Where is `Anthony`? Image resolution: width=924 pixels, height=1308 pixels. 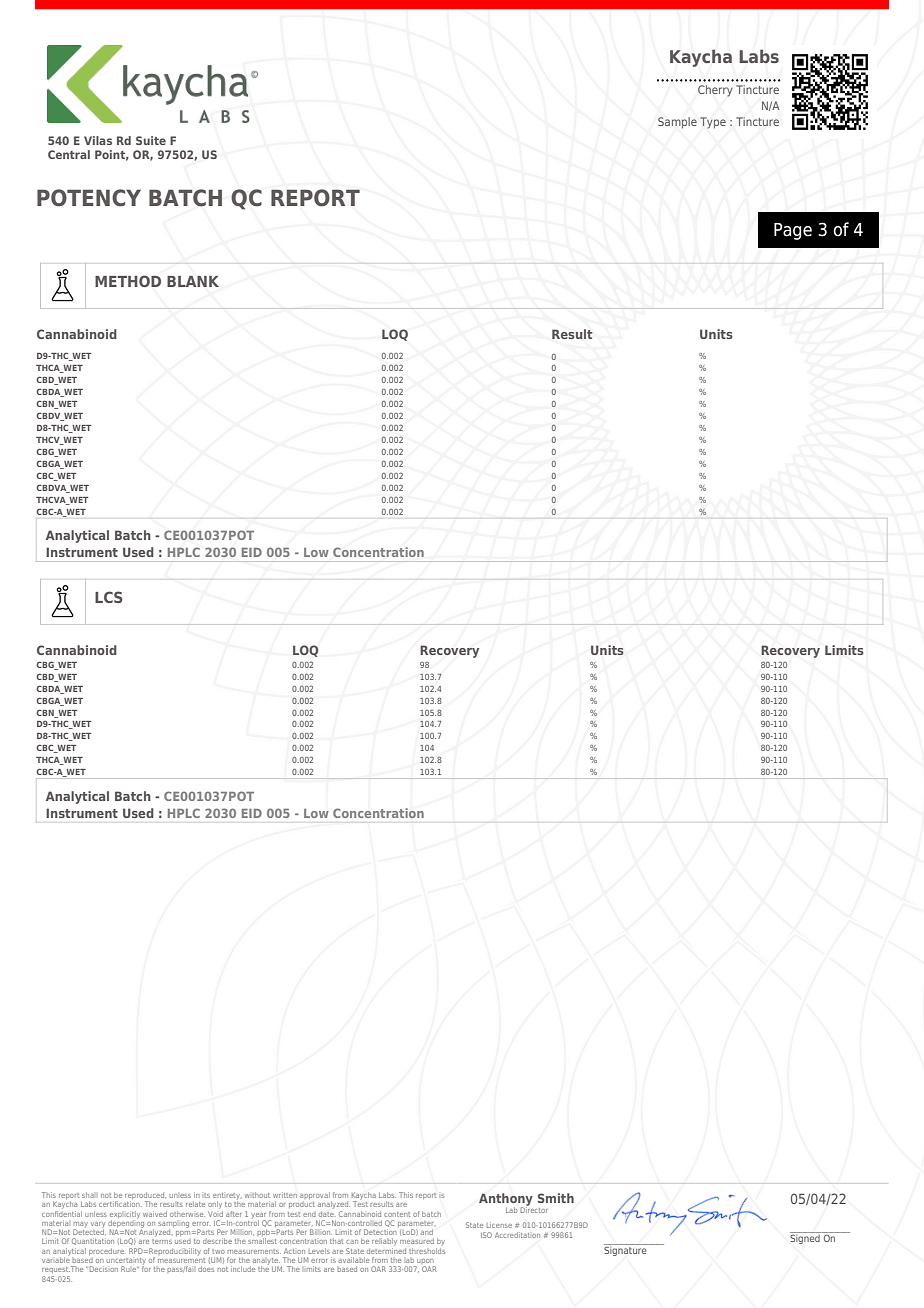 Anthony is located at coordinates (506, 1200).
